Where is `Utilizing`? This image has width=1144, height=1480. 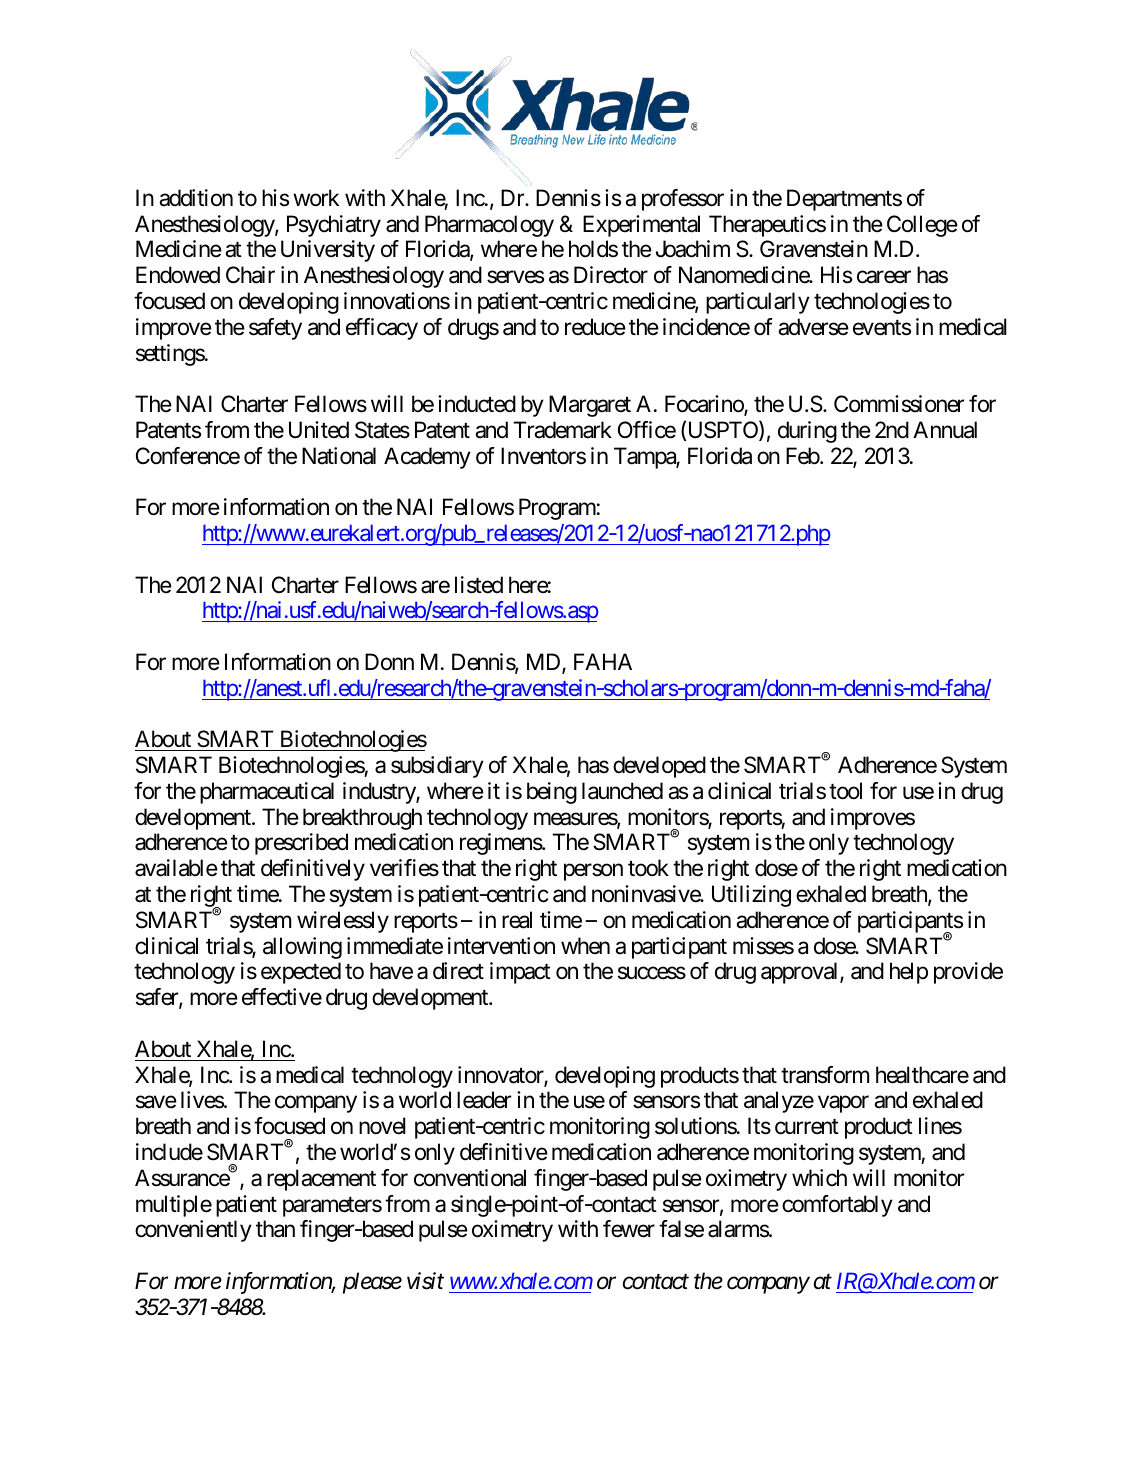 Utilizing is located at coordinates (751, 896).
